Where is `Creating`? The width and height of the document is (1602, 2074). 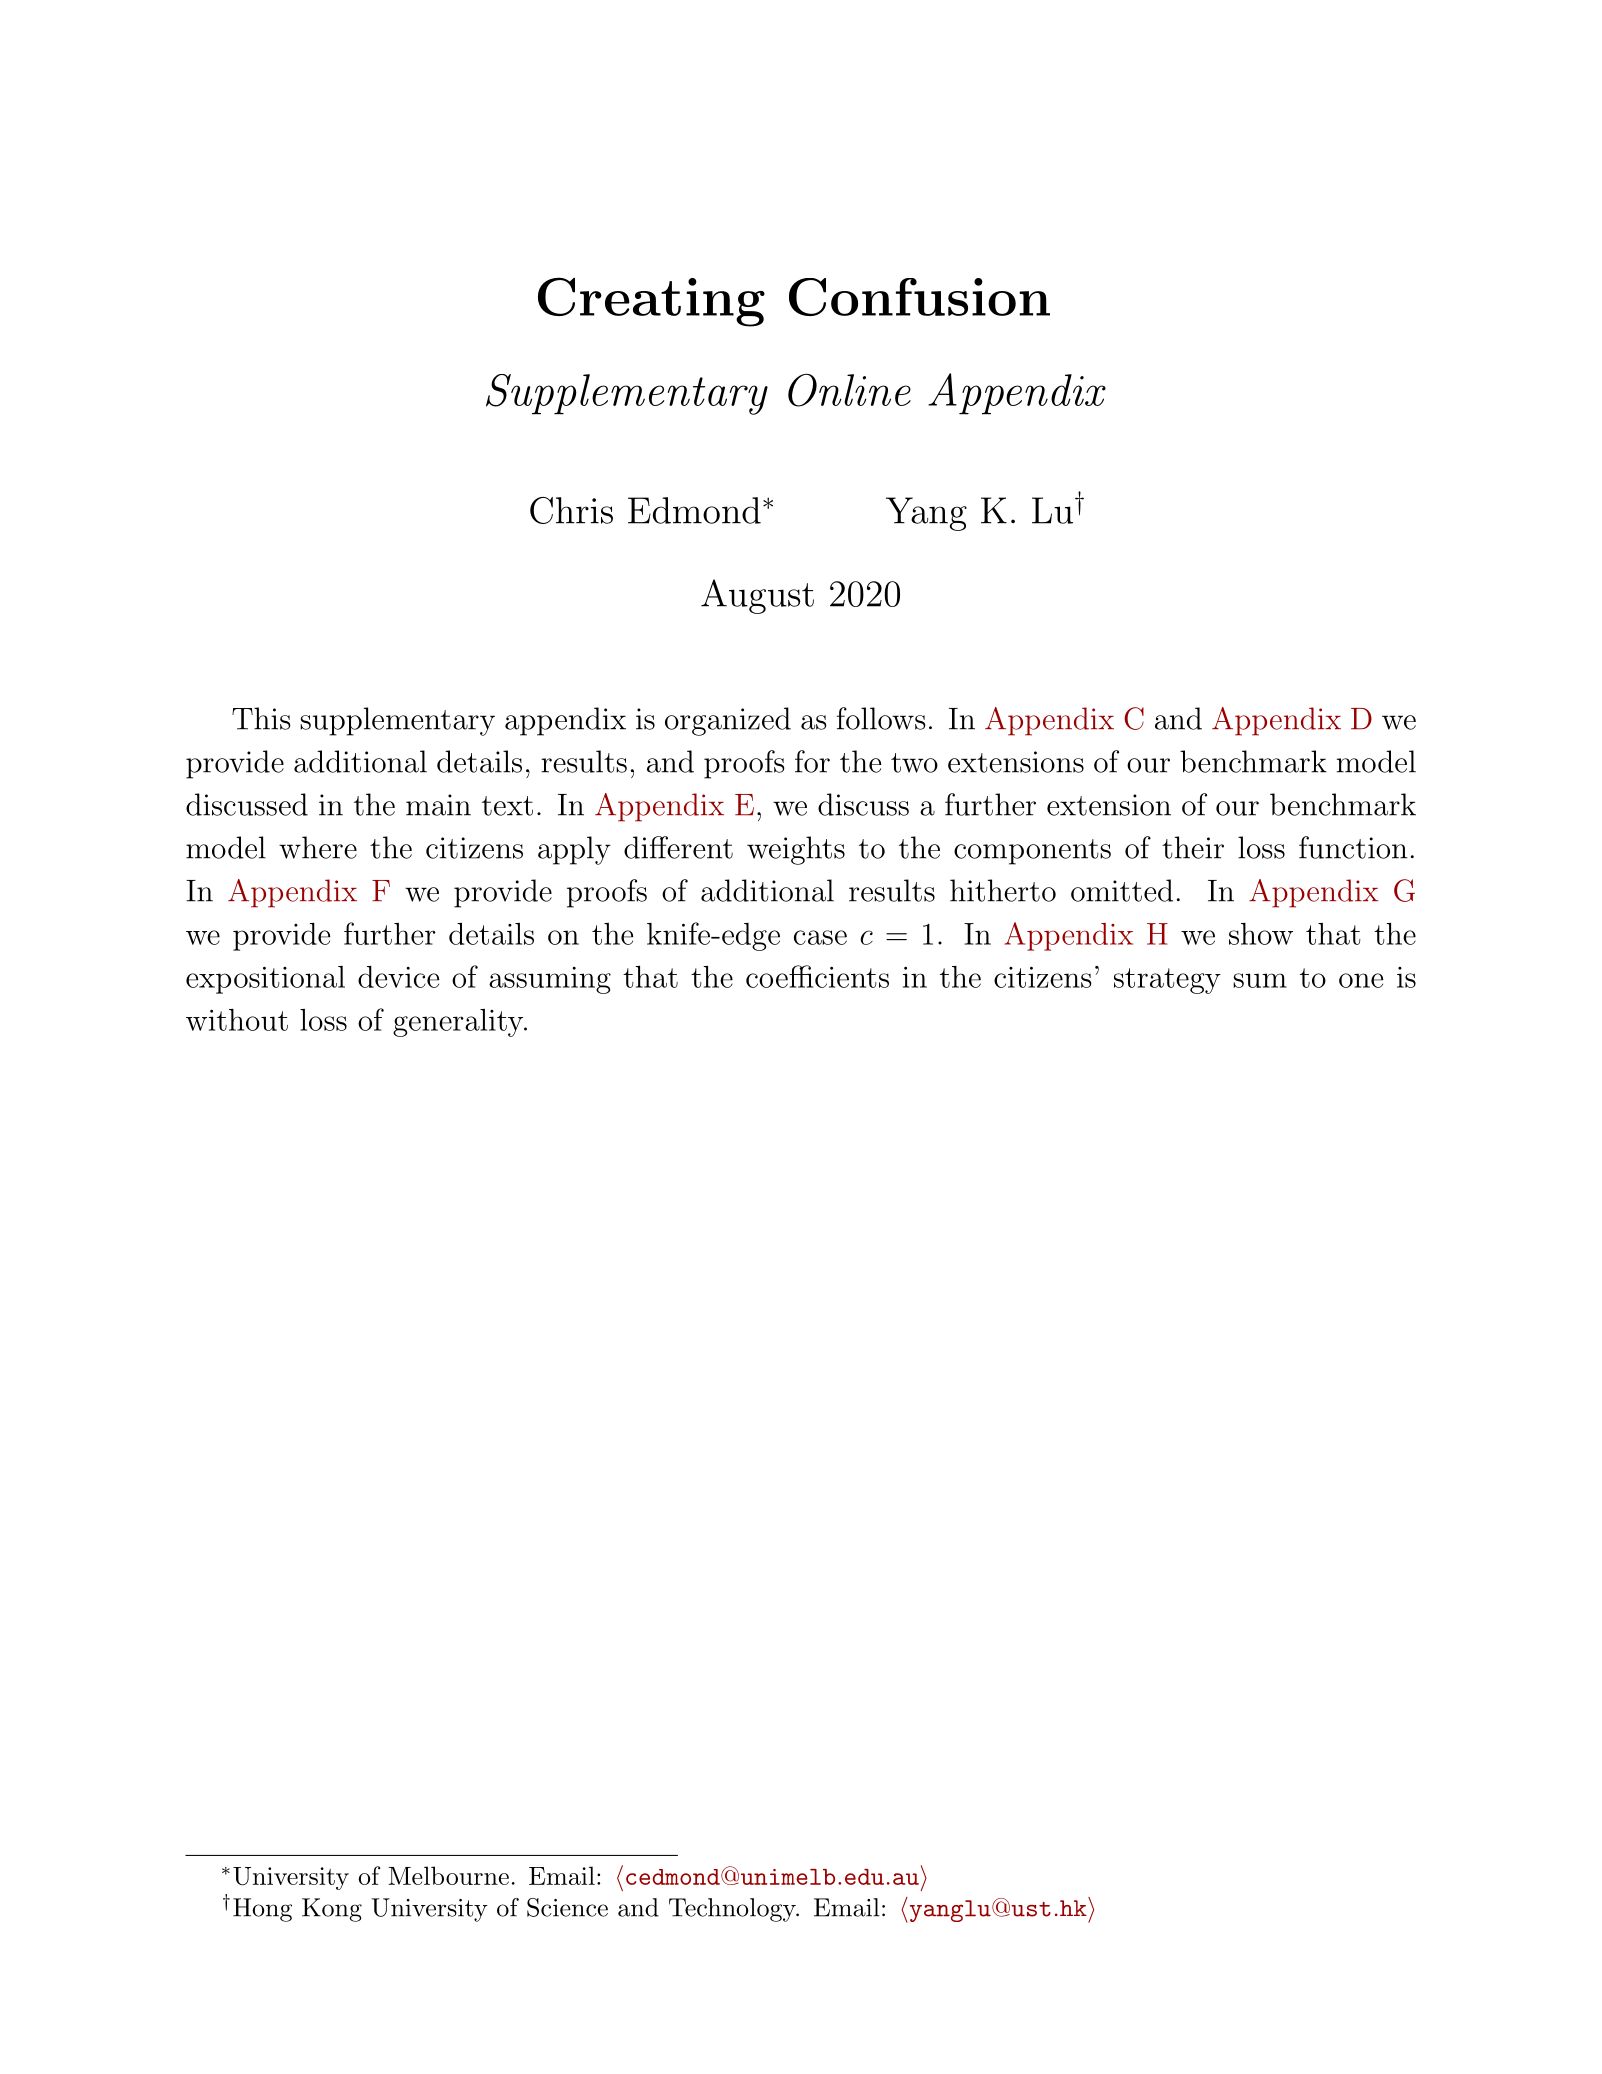 Creating is located at coordinates (651, 302).
